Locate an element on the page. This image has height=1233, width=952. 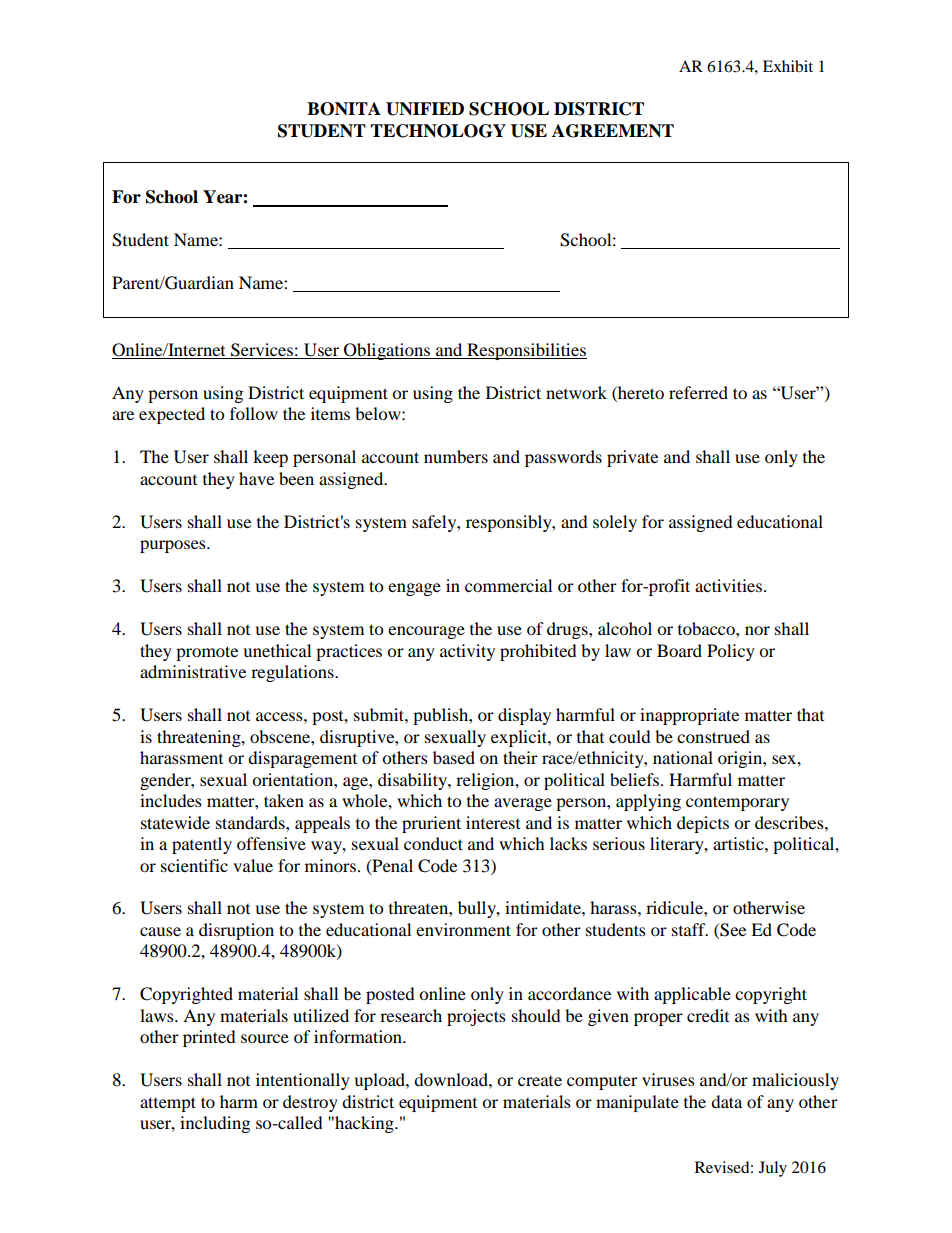
referred is located at coordinates (698, 392).
